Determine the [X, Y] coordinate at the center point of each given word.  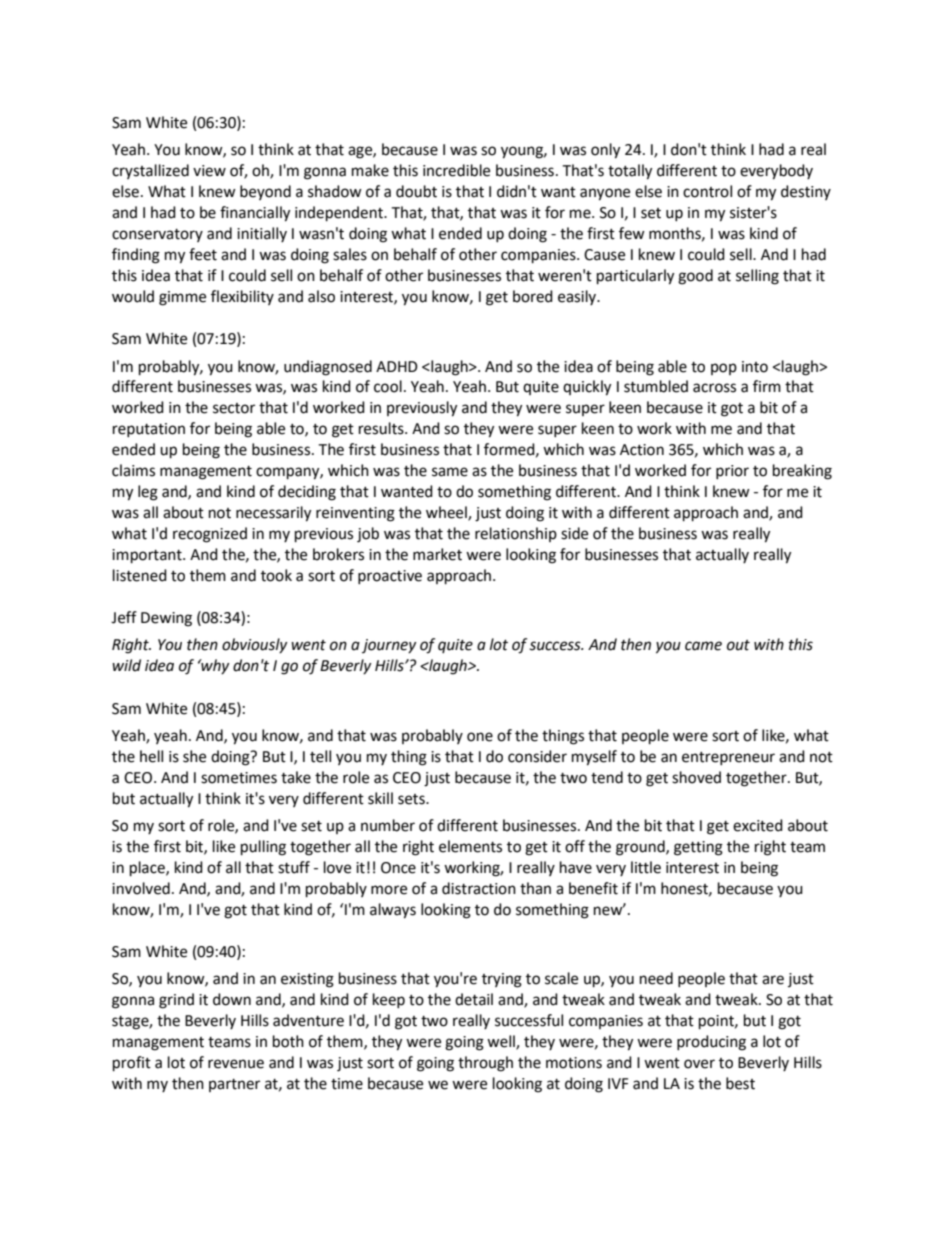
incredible [456, 170]
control [707, 191]
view [209, 171]
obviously [254, 645]
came [703, 646]
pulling [263, 848]
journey [389, 646]
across [714, 388]
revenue [236, 1064]
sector [234, 408]
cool [388, 386]
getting [698, 848]
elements [470, 846]
